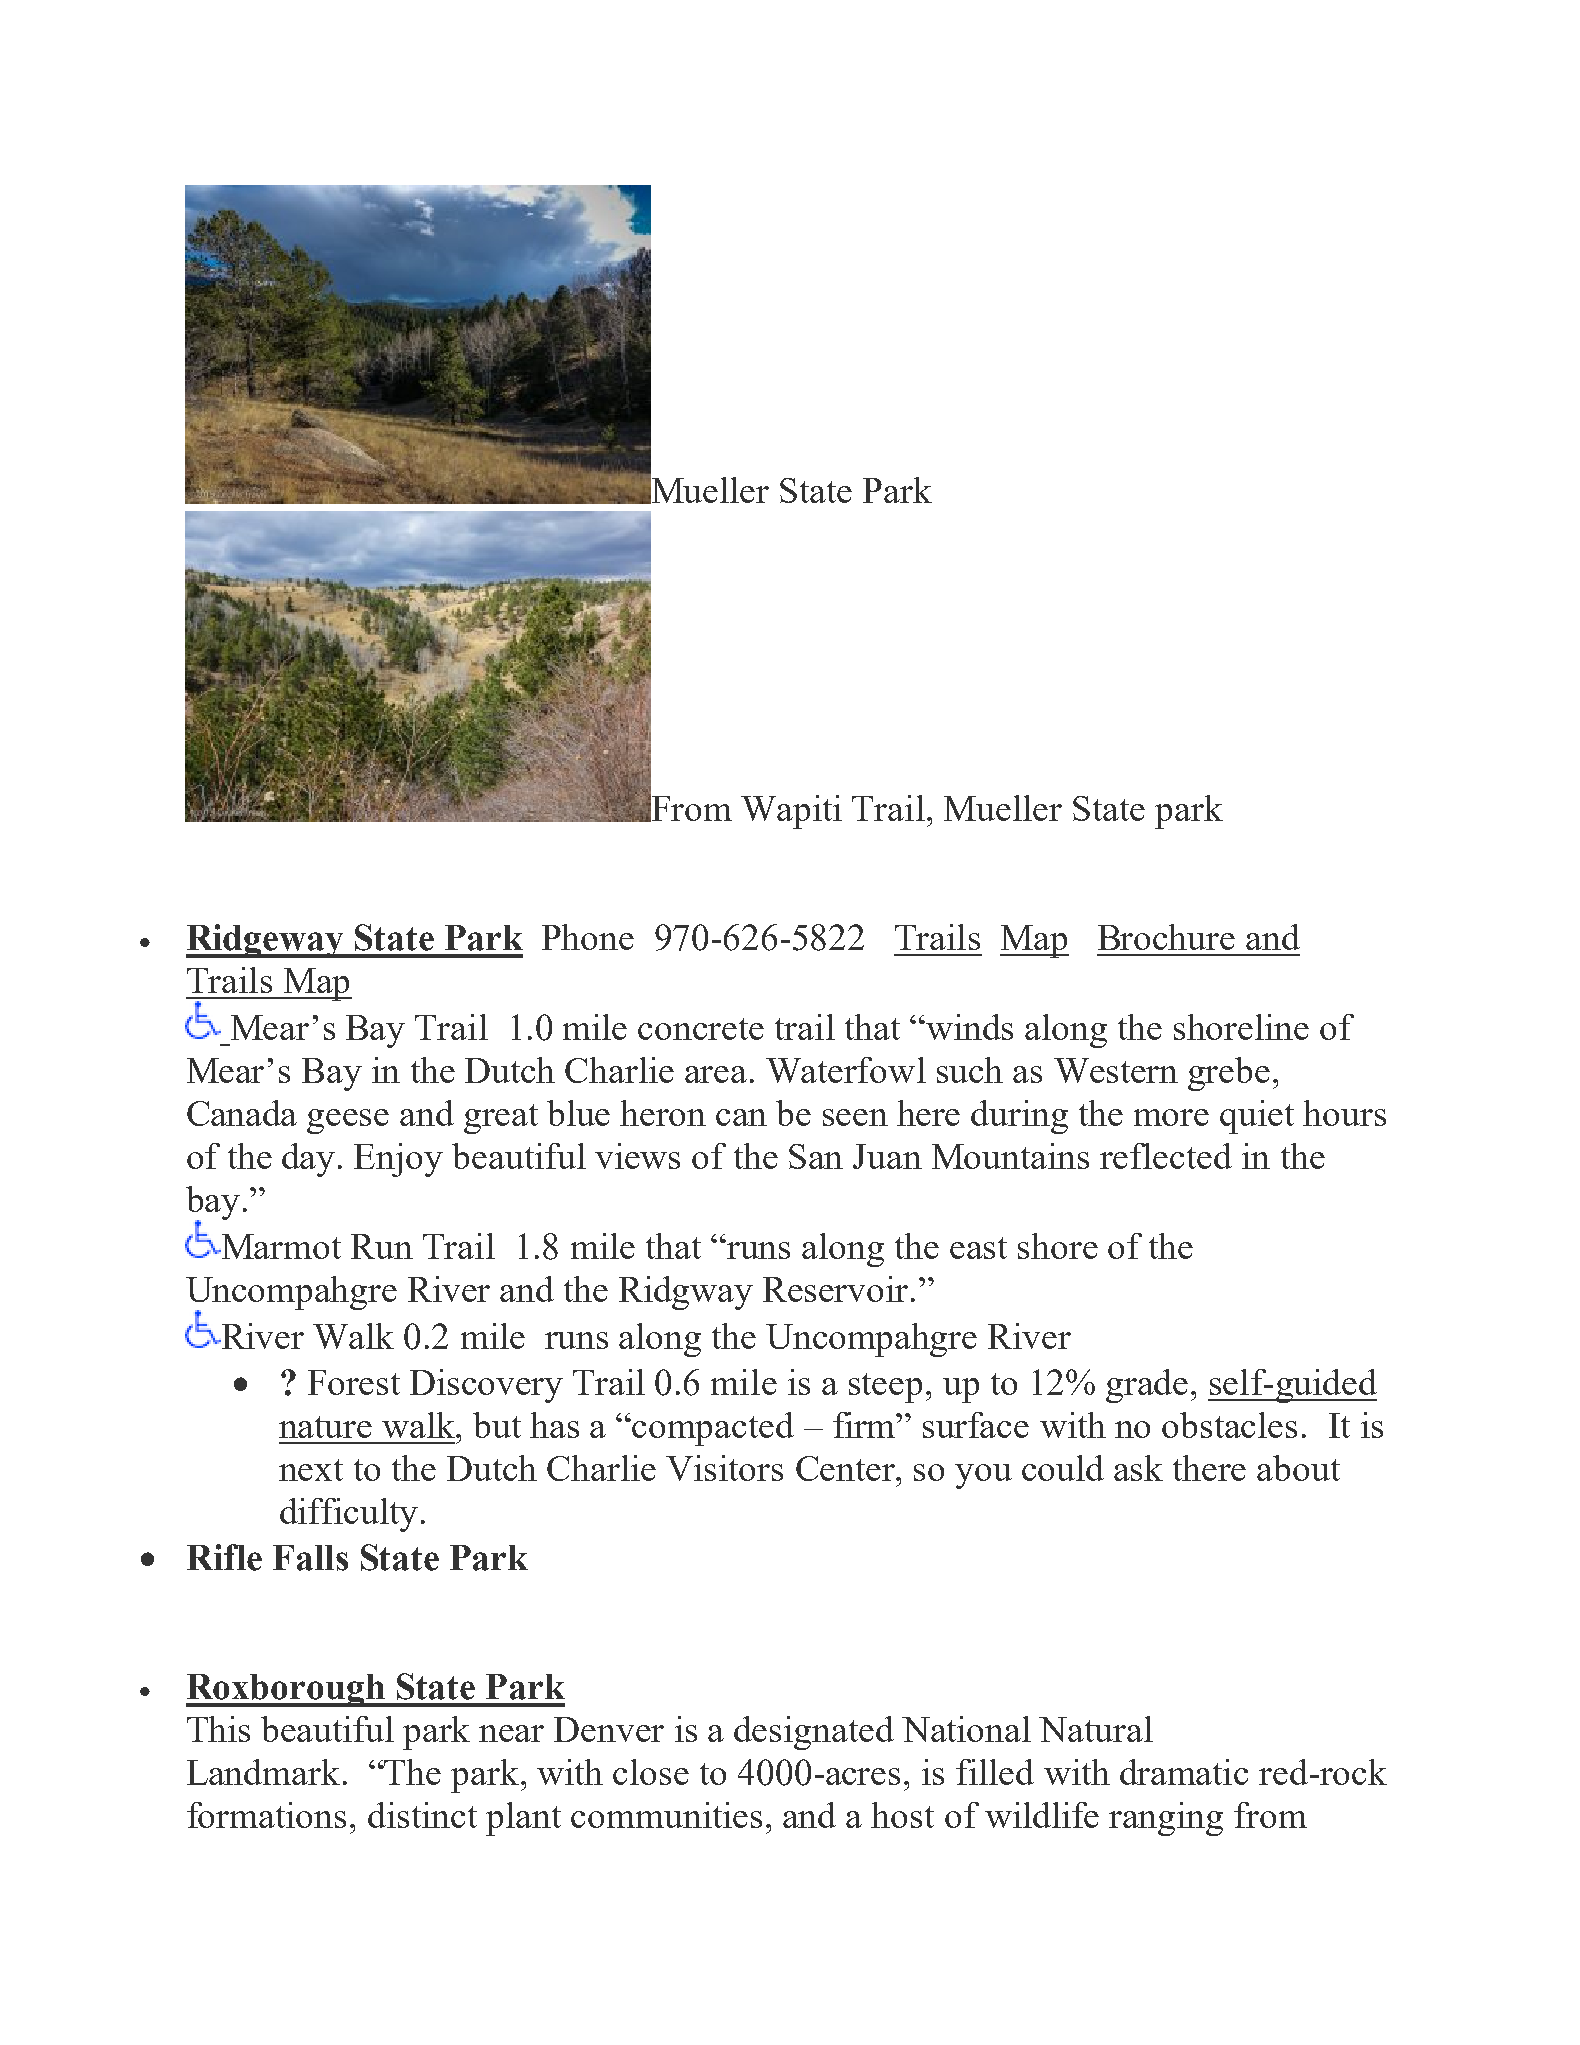  Describe the element at coordinates (1184, 1772) in the screenshot. I see `dramatic` at that location.
